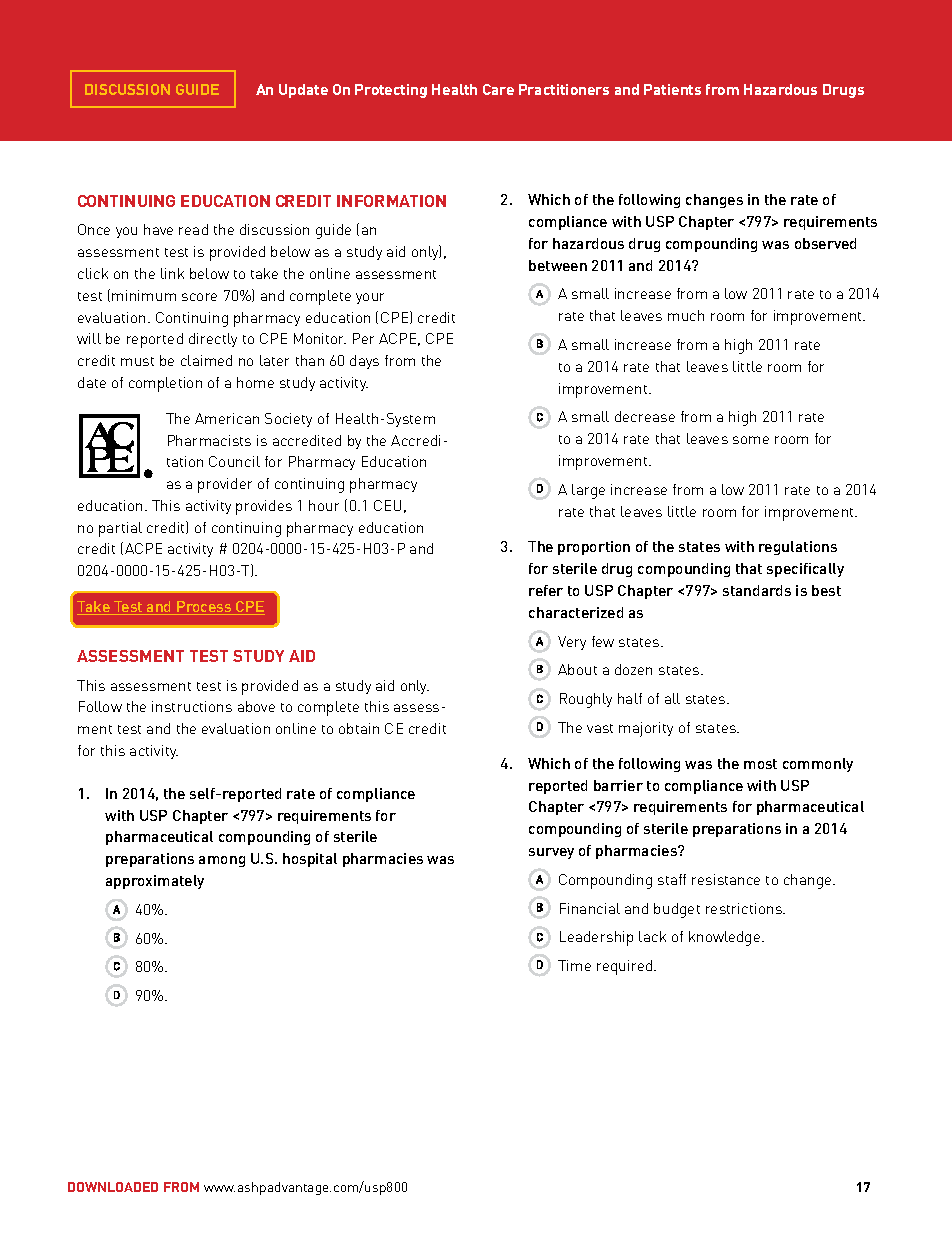 This screenshot has height=1233, width=952. I want to click on read, so click(193, 229).
